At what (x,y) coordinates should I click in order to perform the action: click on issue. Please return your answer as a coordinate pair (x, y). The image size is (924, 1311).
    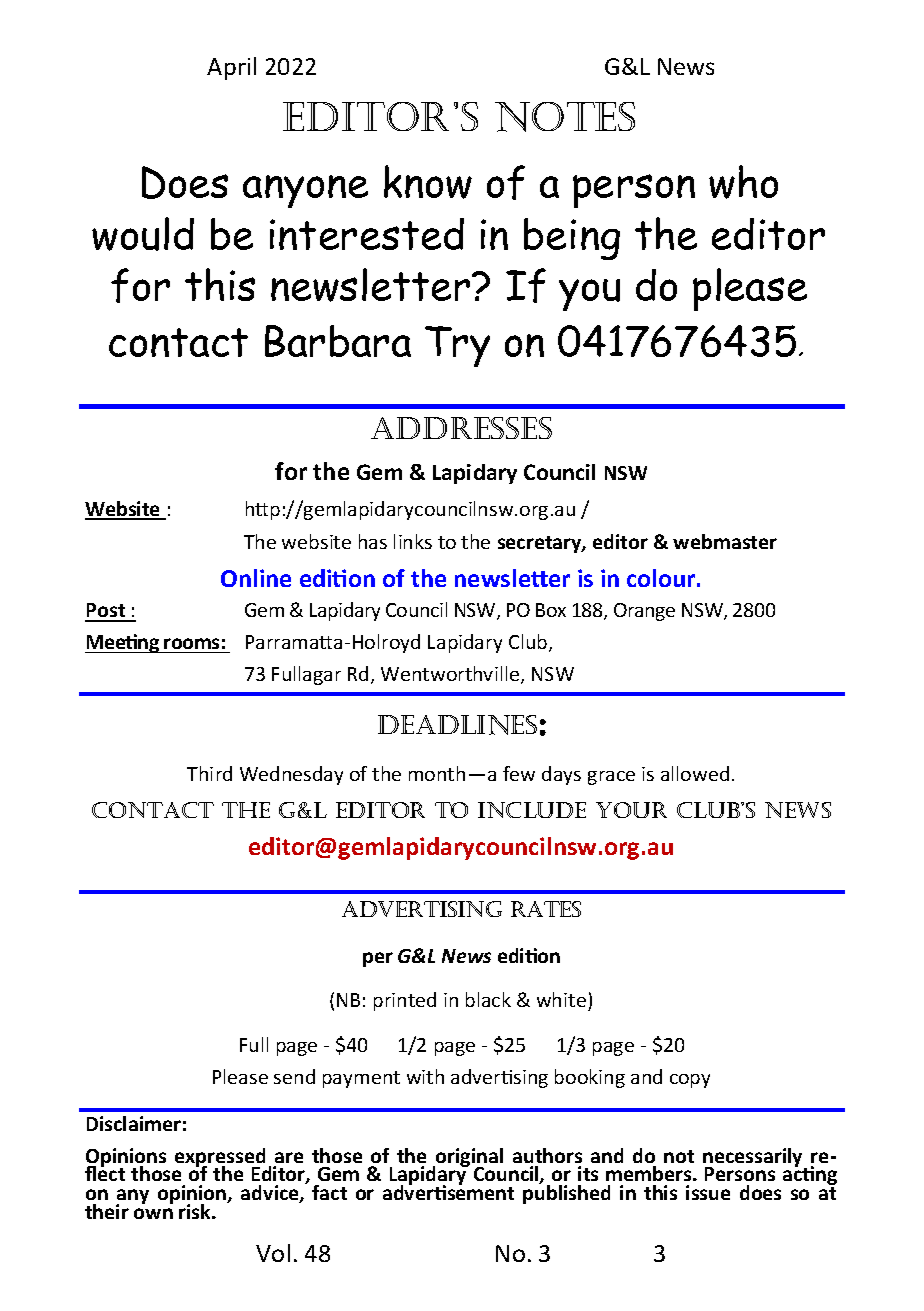
    Looking at the image, I should click on (708, 1192).
